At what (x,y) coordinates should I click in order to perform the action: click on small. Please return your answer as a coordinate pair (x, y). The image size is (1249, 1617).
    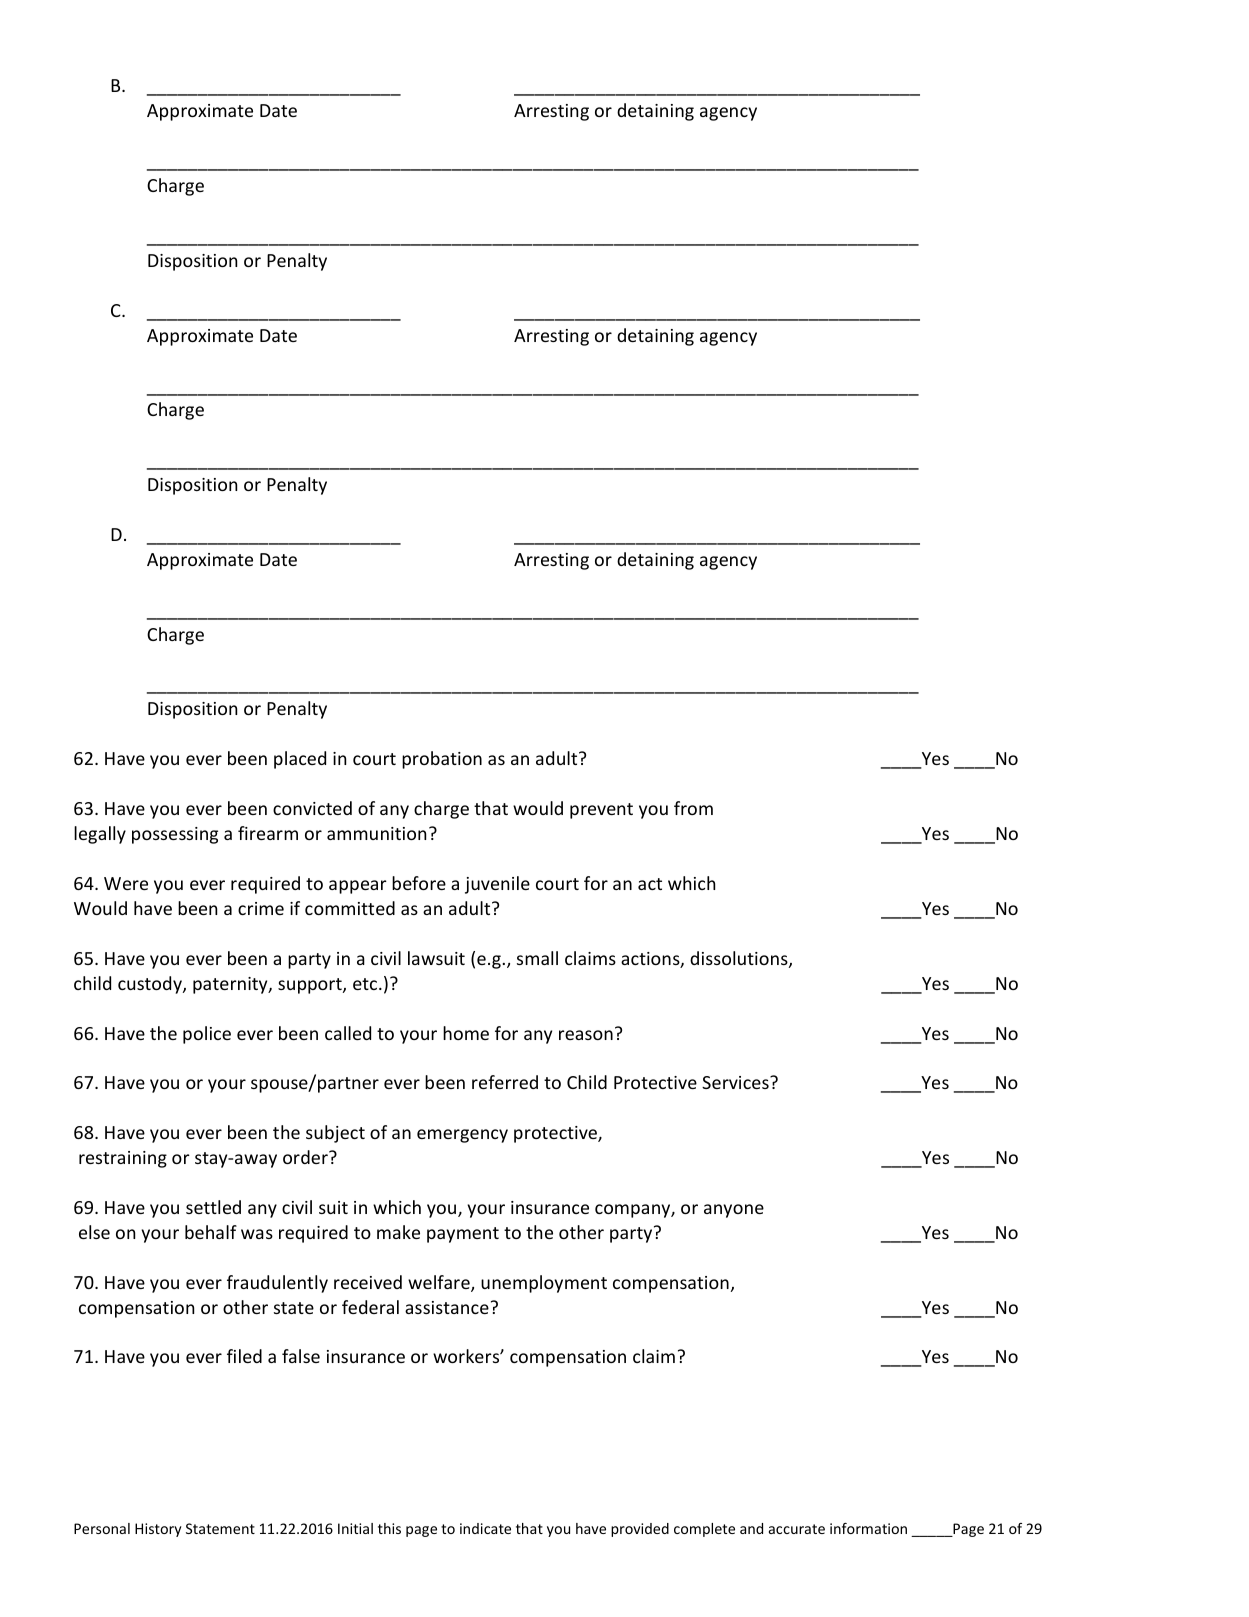
    Looking at the image, I should click on (537, 958).
